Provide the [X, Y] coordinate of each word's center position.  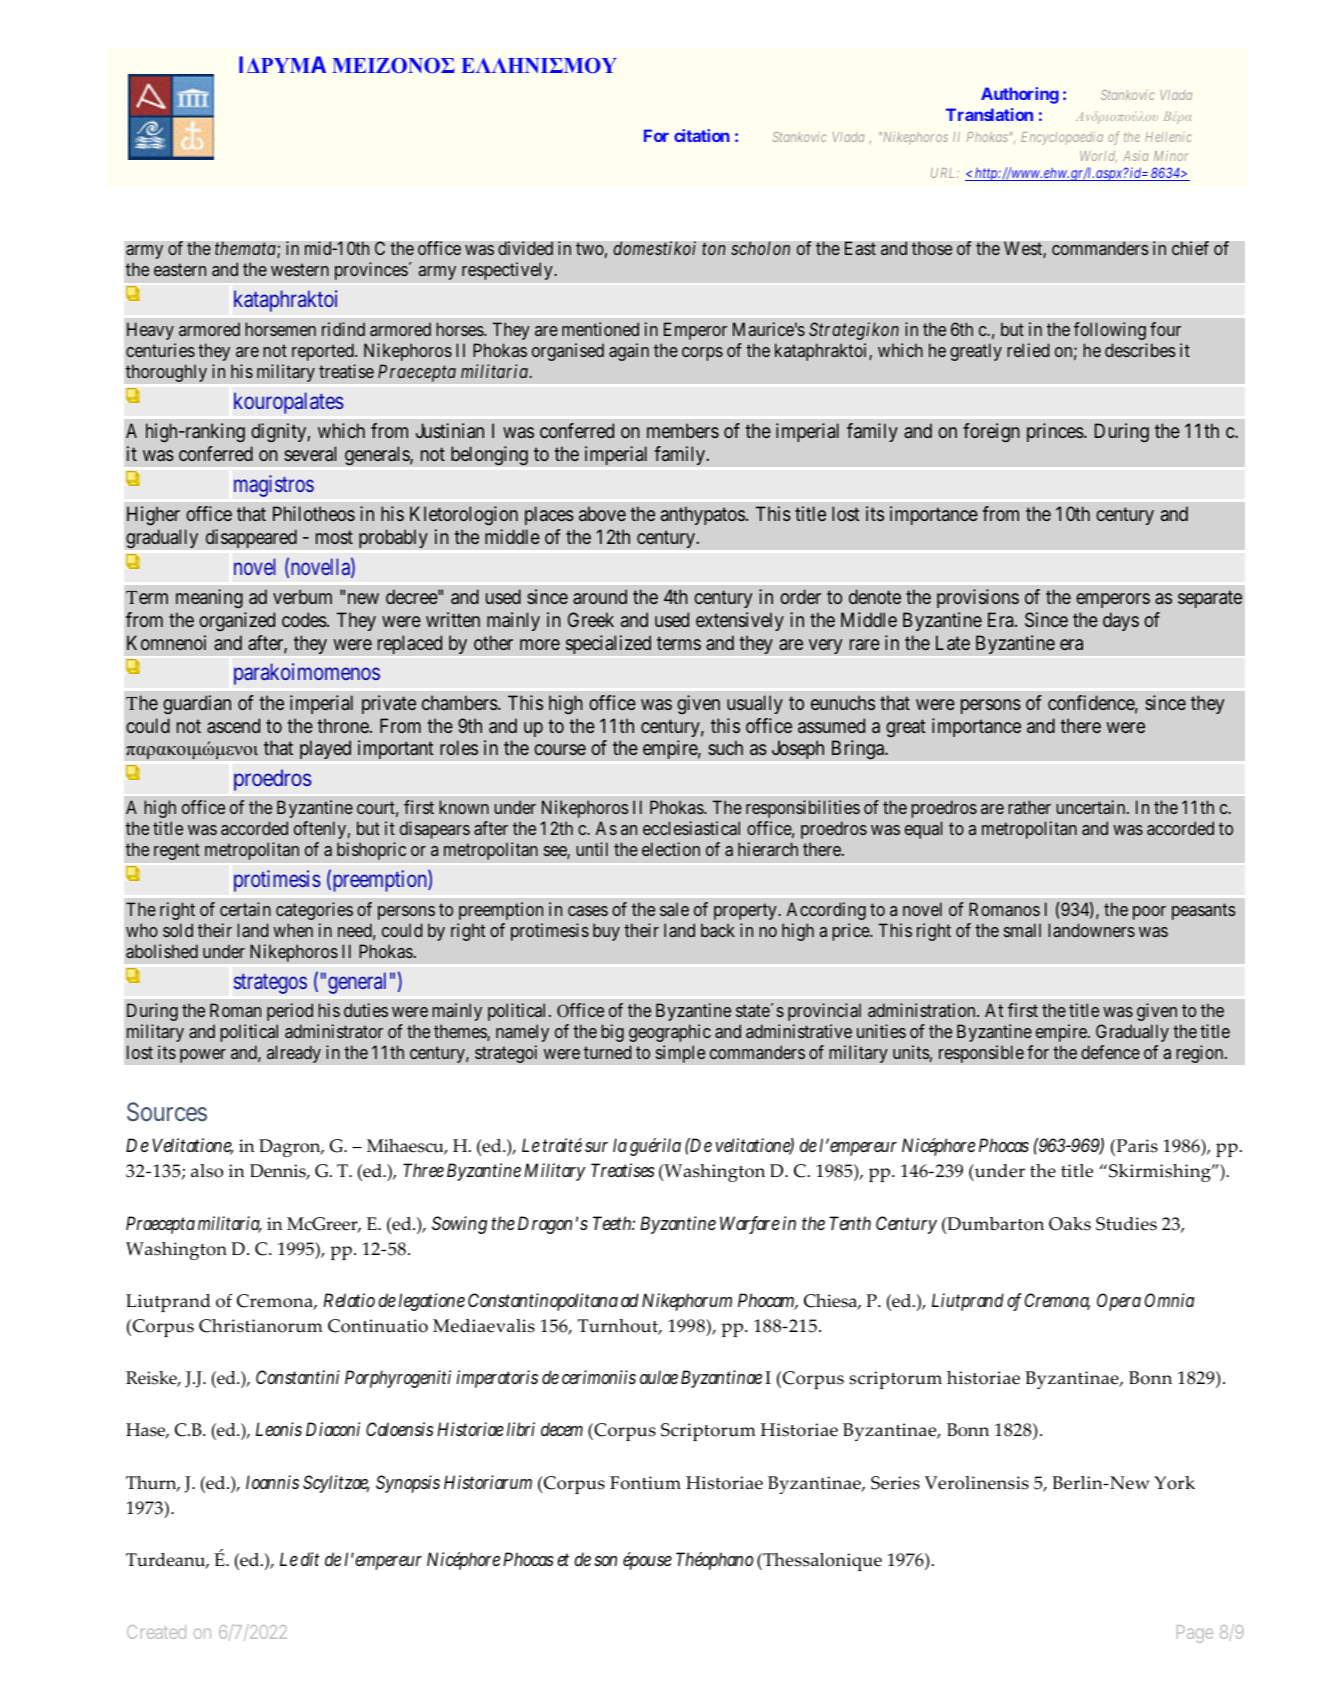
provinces [371, 271]
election [671, 849]
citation [701, 135]
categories [314, 911]
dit [310, 1559]
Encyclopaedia [1062, 138]
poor [1149, 913]
